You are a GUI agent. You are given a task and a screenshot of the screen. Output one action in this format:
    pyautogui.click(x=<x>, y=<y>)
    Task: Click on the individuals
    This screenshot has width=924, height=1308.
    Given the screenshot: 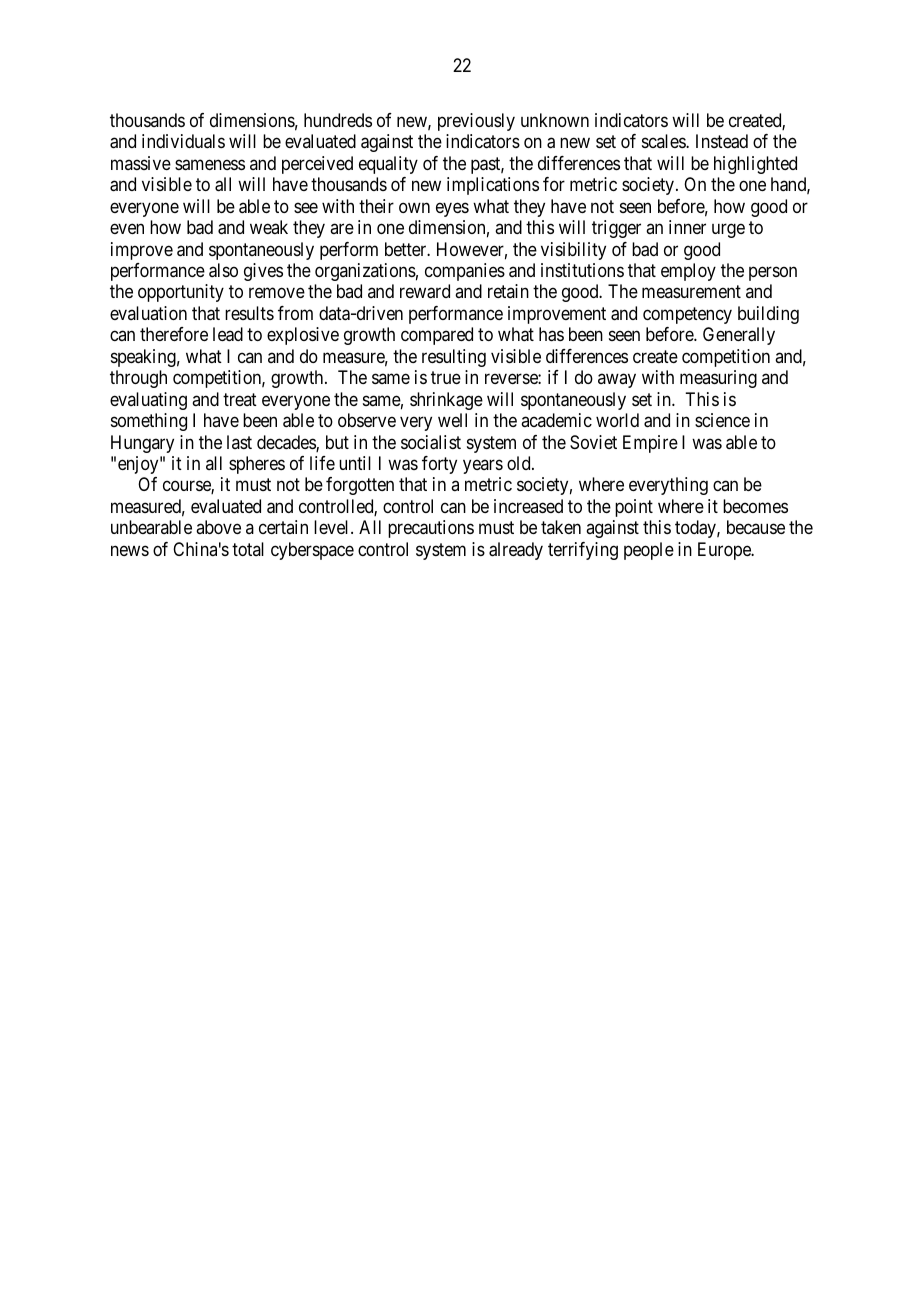 What is the action you would take?
    pyautogui.click(x=183, y=141)
